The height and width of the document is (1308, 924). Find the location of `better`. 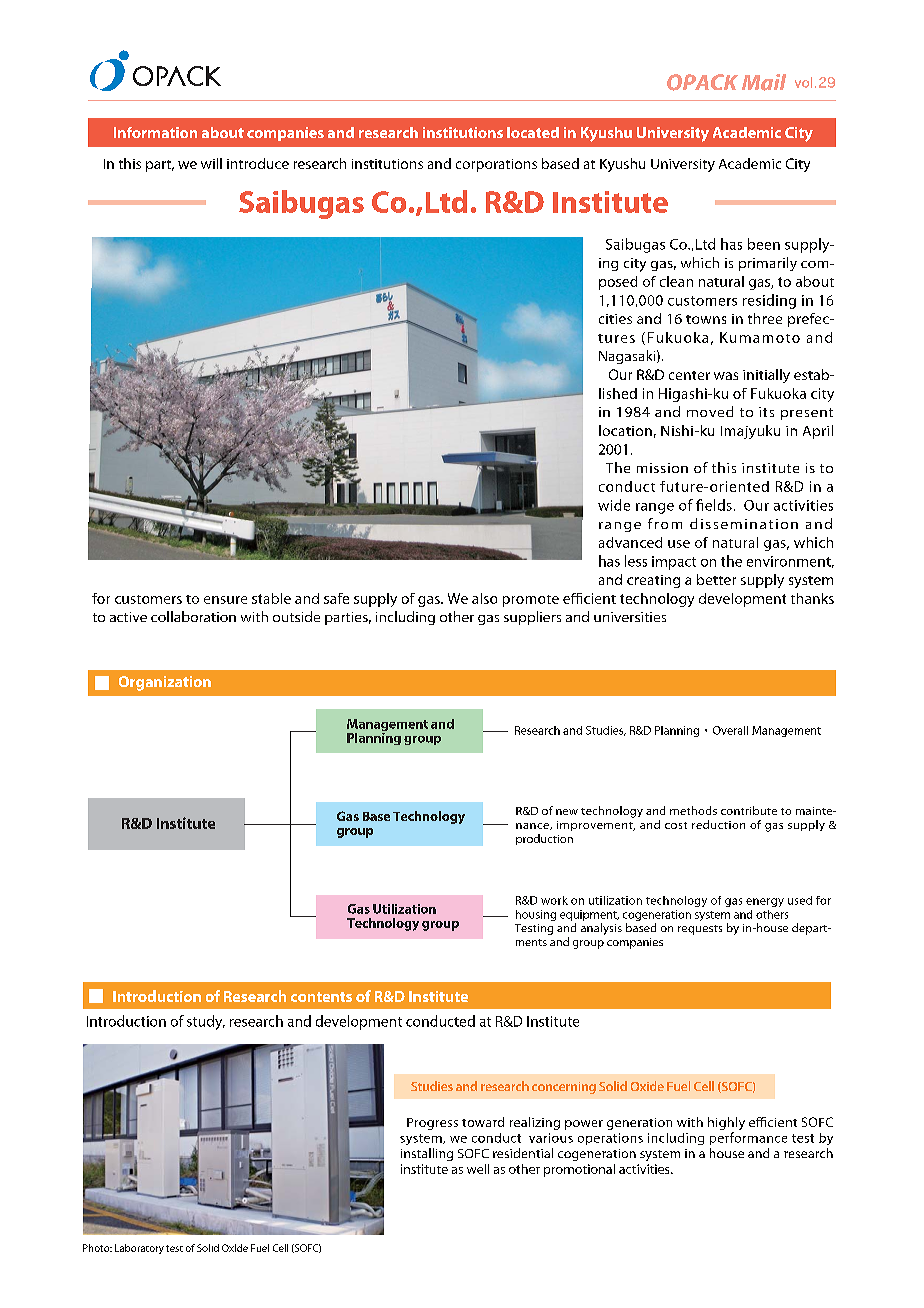

better is located at coordinates (716, 579).
